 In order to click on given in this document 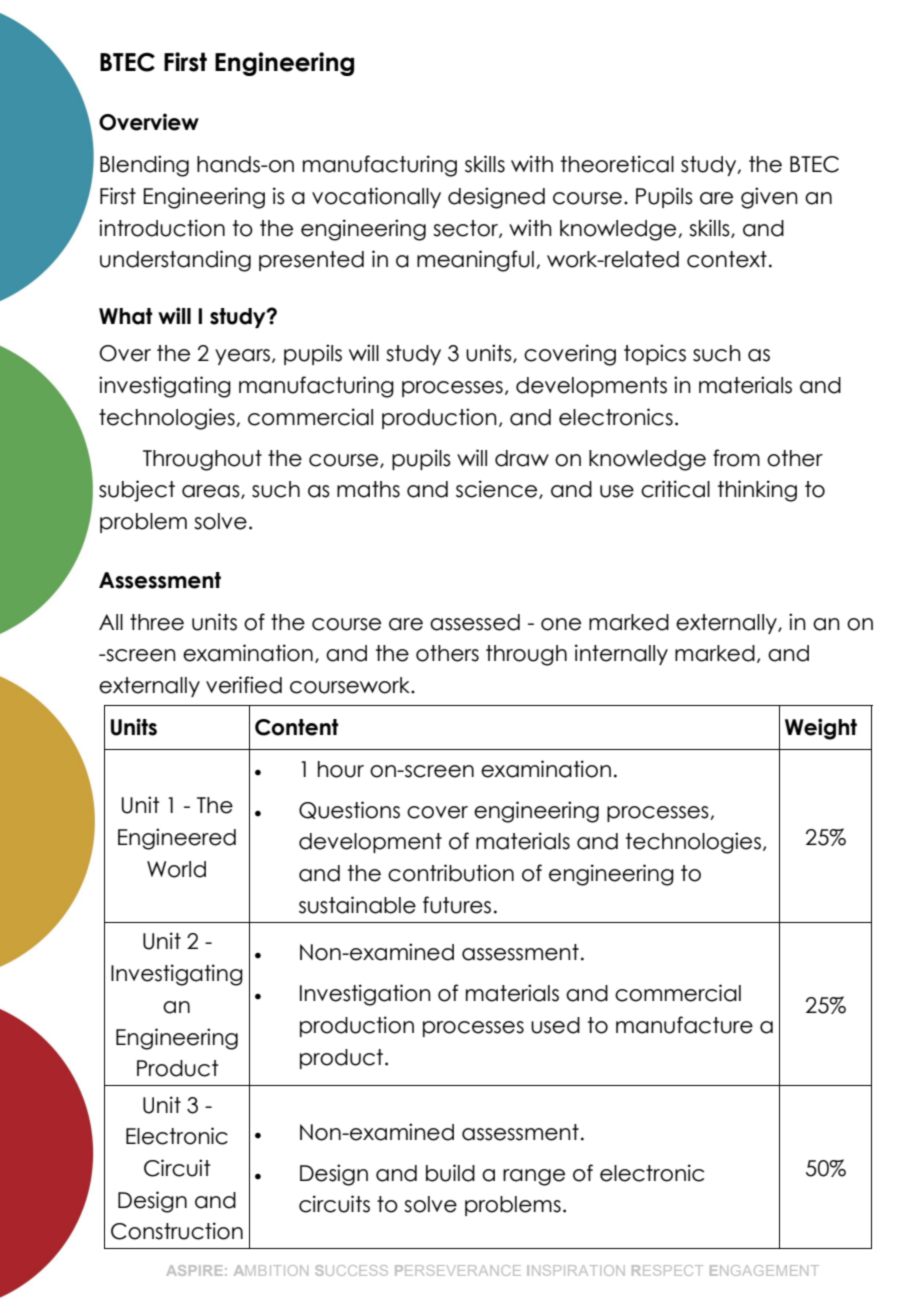, I will do `click(769, 198)`.
